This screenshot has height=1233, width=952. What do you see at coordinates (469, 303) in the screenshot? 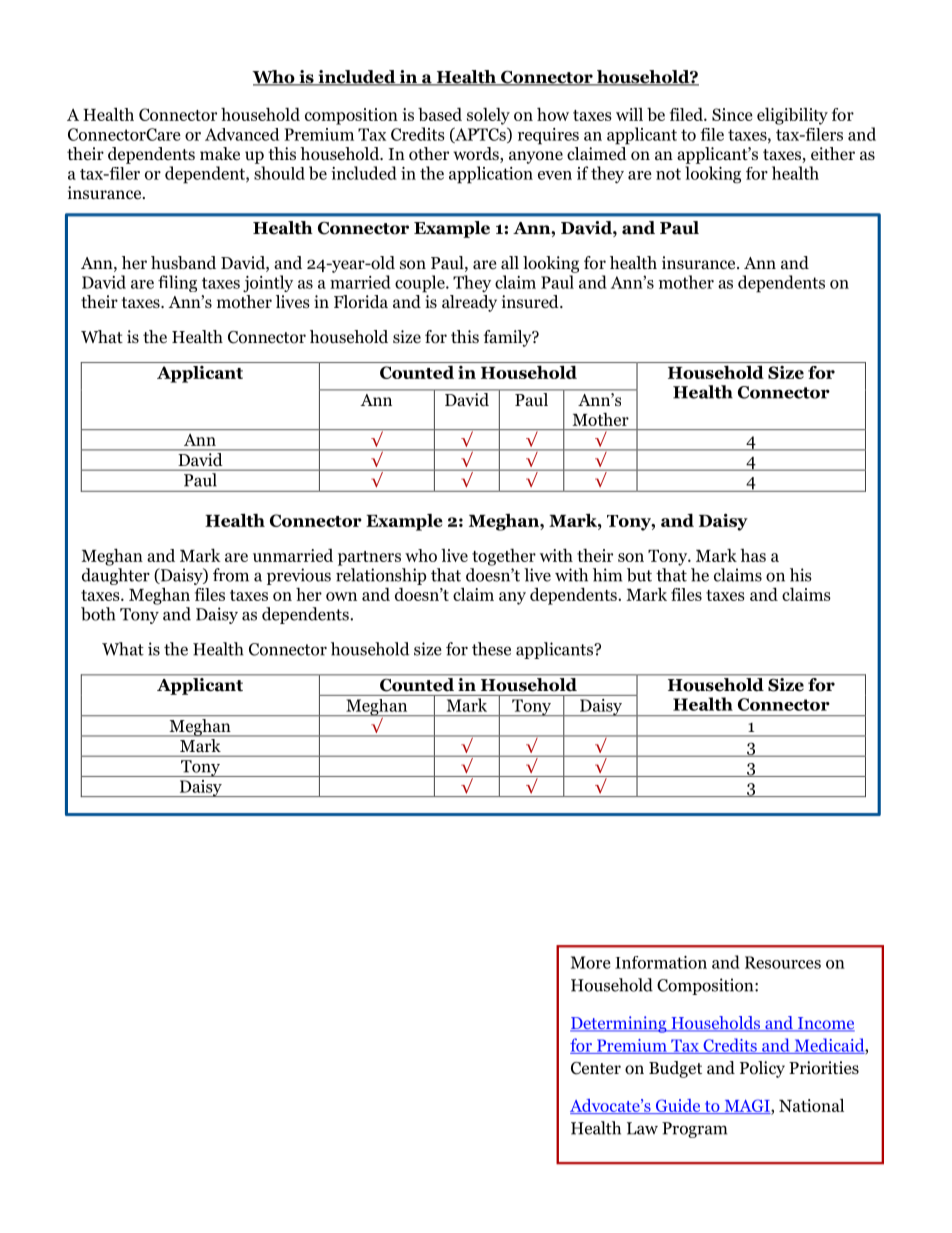
I see `already` at bounding box center [469, 303].
